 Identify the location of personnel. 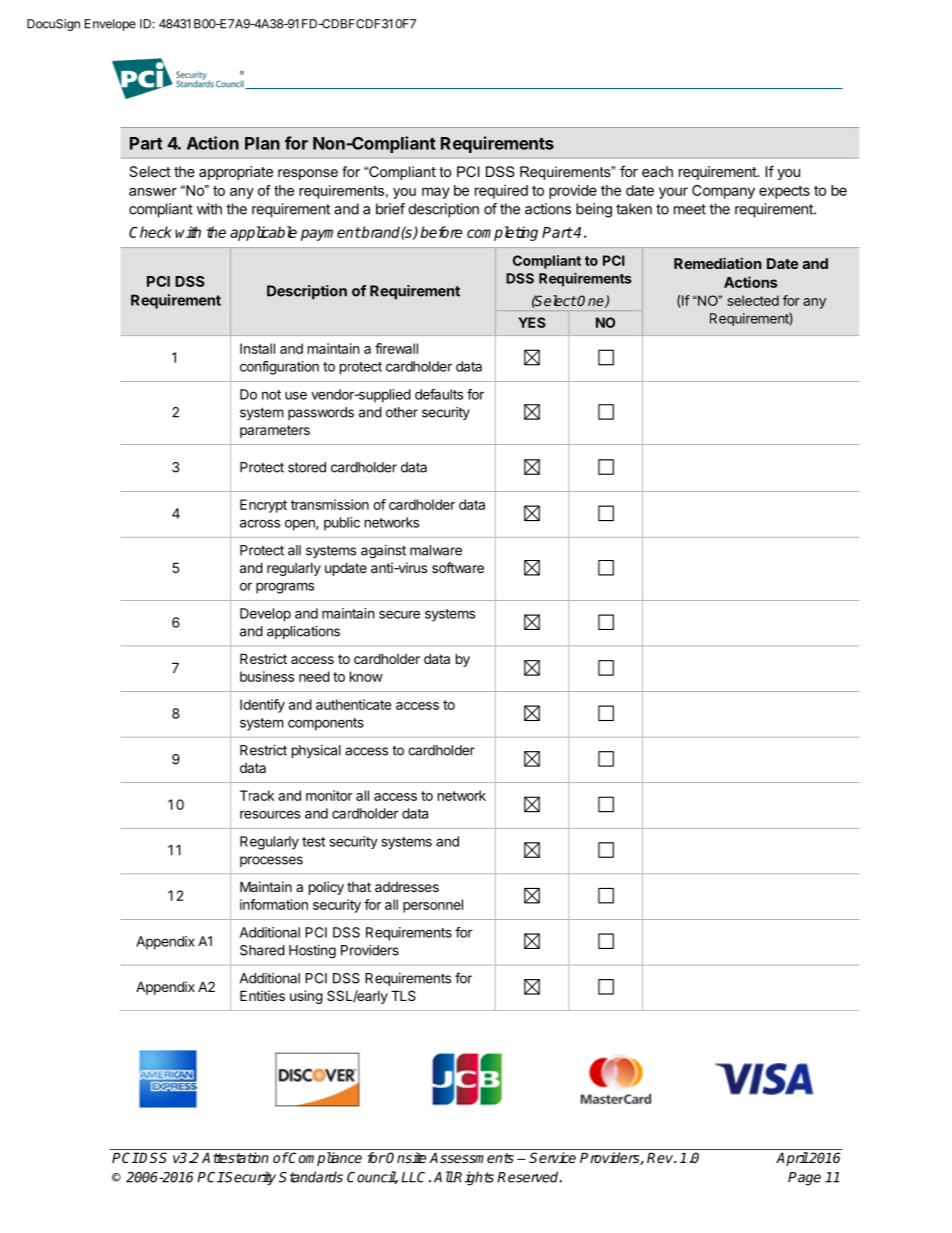
(433, 906).
